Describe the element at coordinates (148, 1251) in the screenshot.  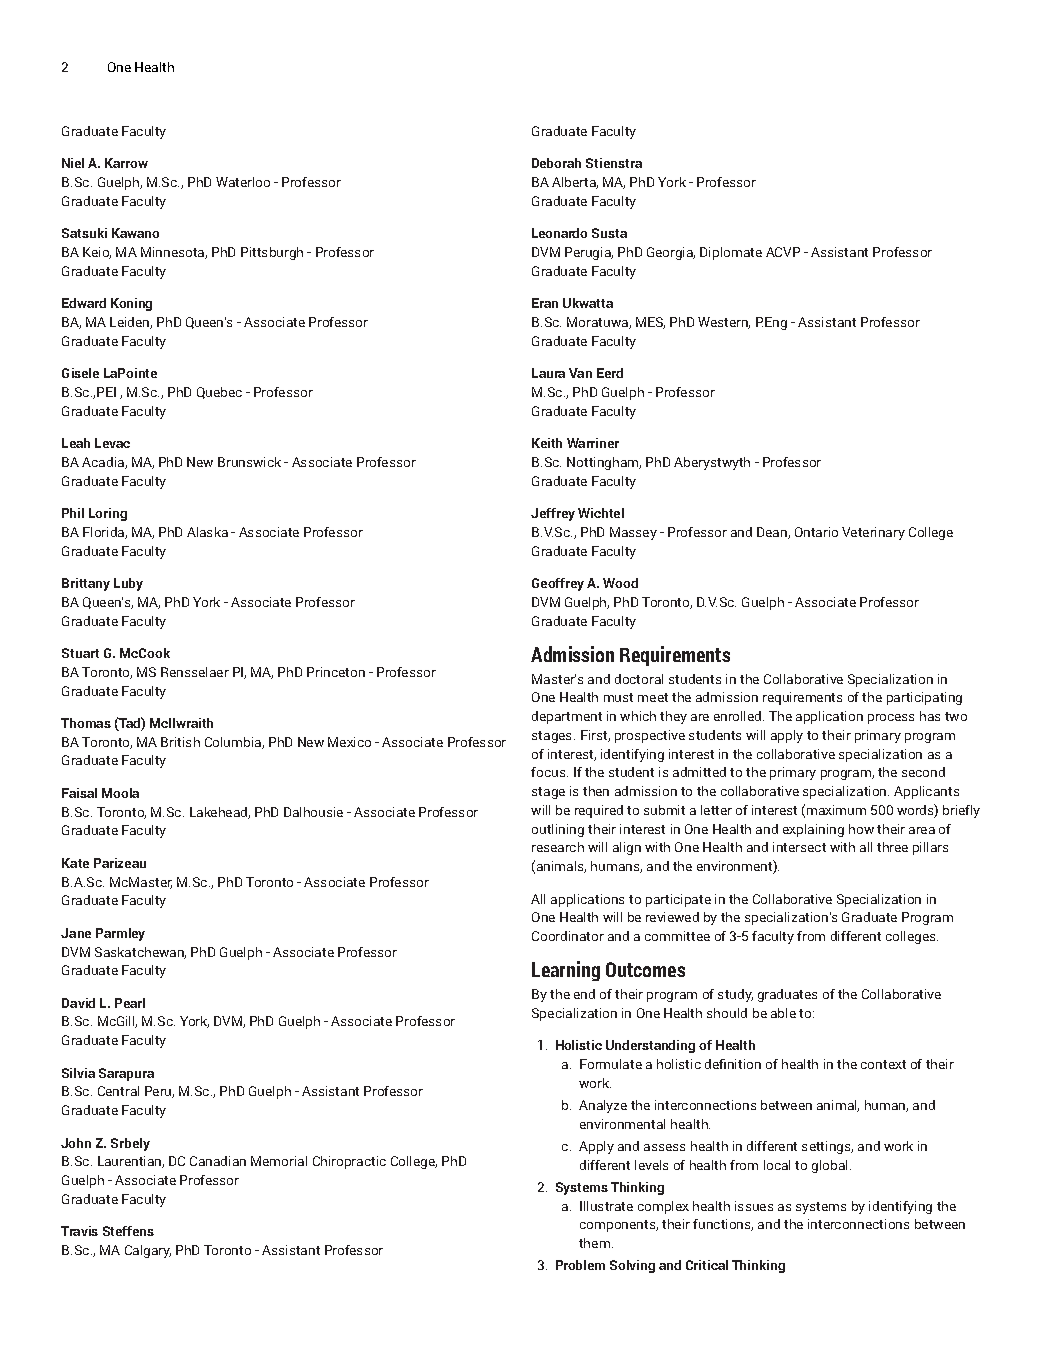
I see `Calgary` at that location.
